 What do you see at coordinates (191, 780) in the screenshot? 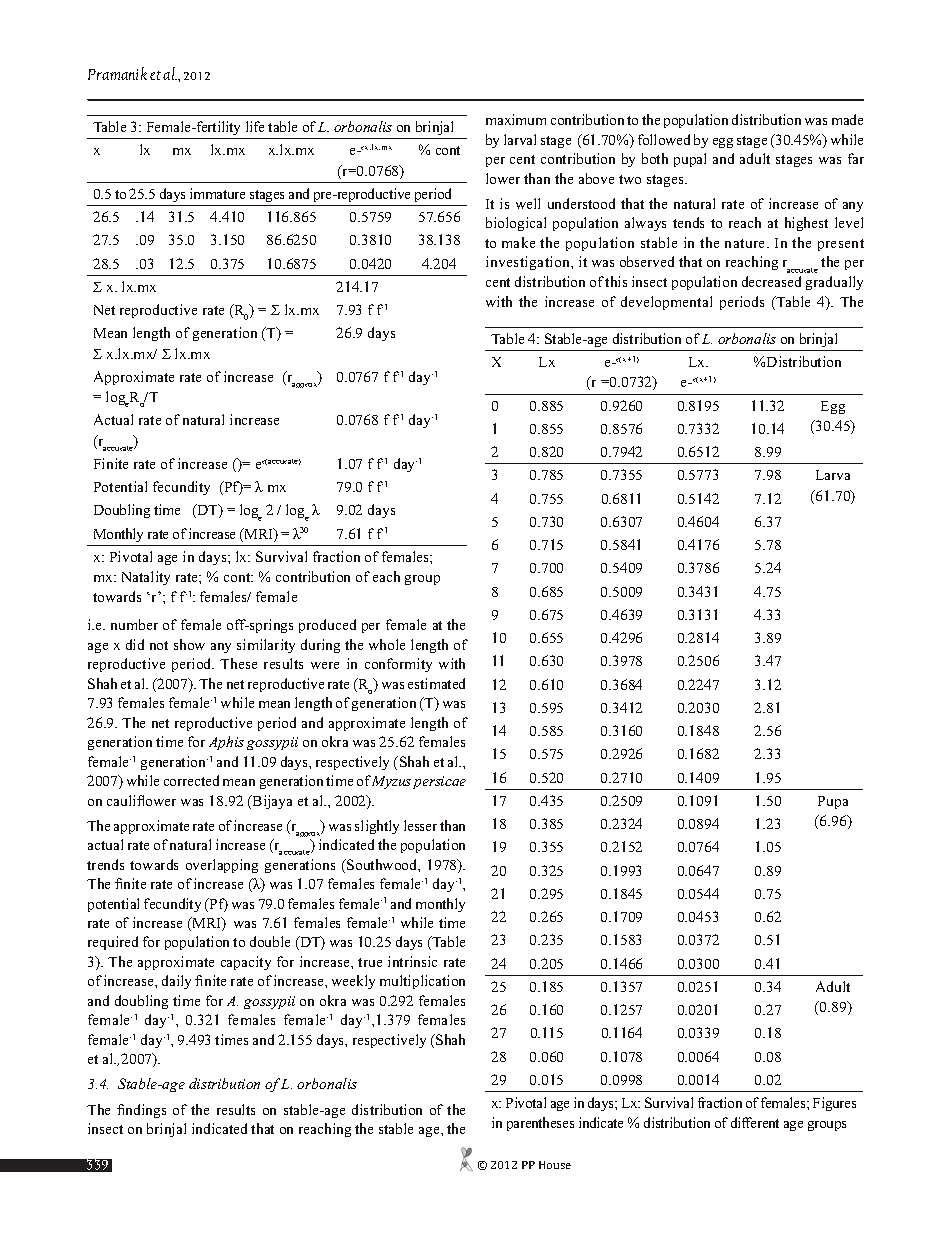
I see `corrected` at bounding box center [191, 780].
